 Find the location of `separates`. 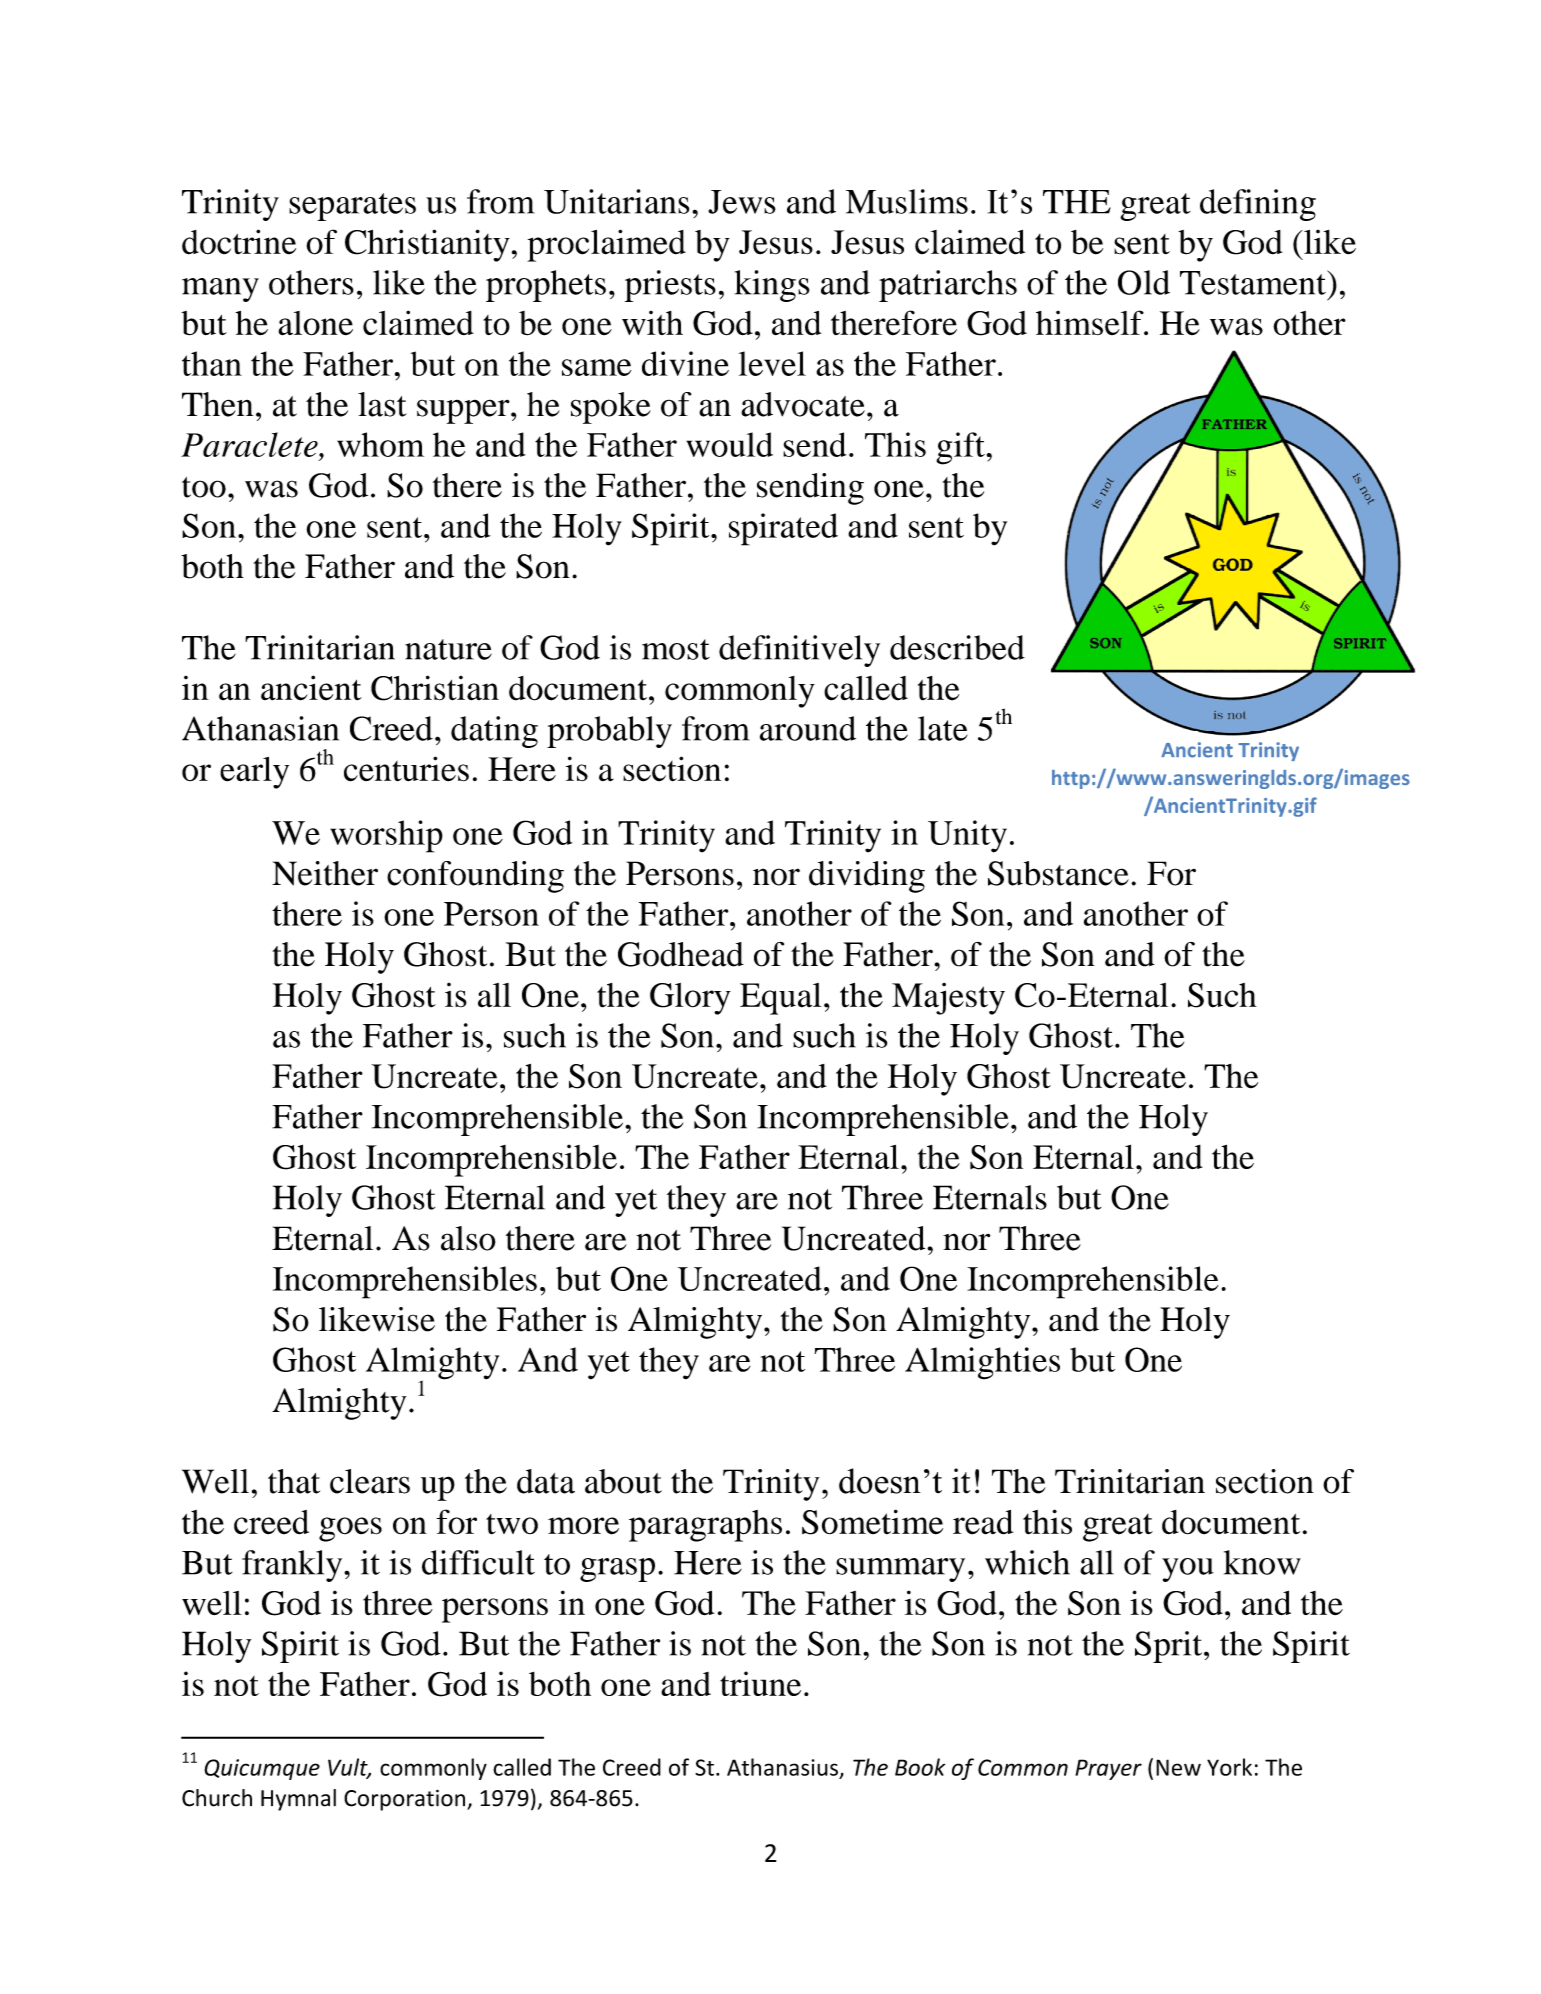

separates is located at coordinates (352, 207).
